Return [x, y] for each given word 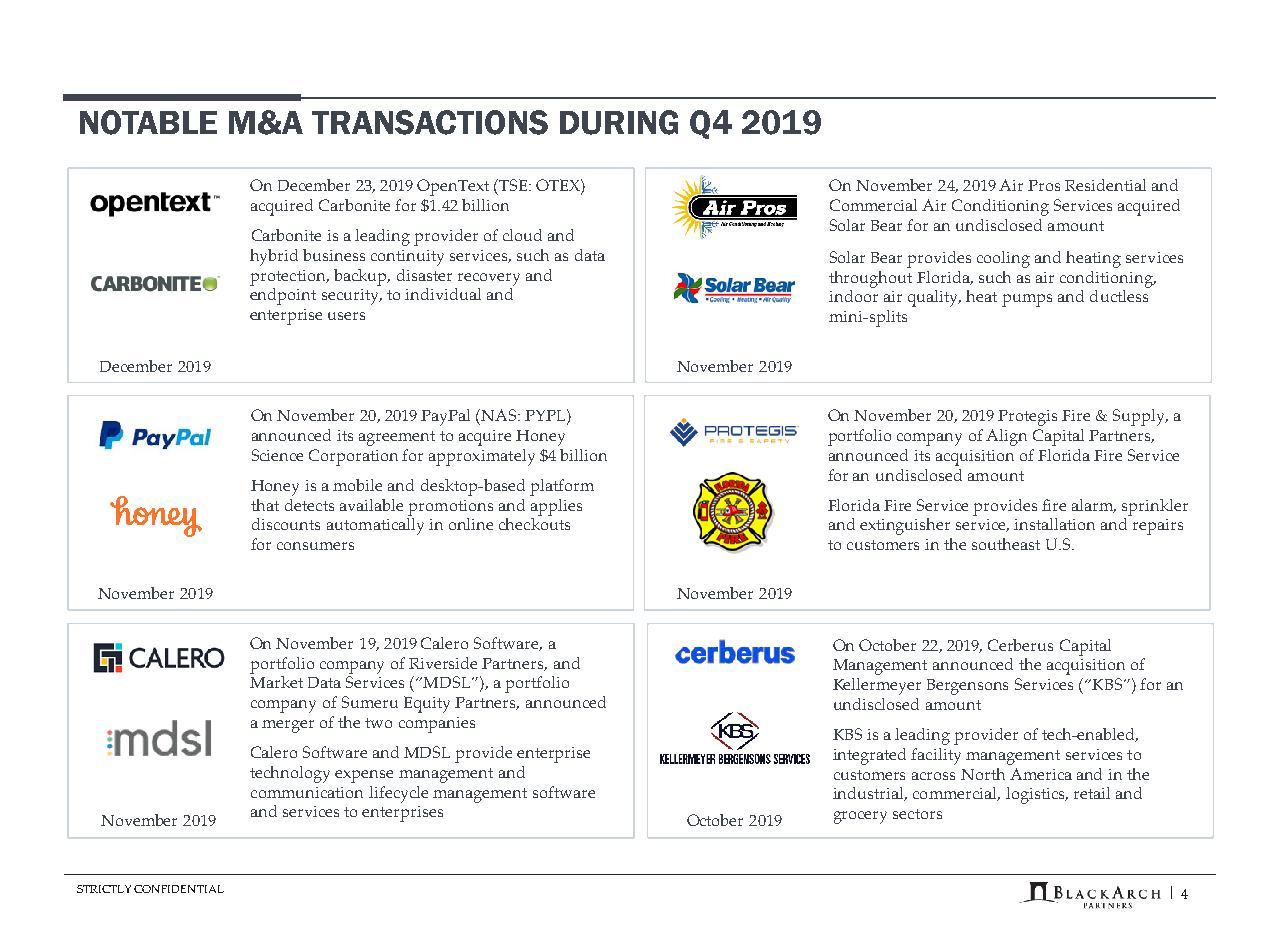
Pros [1044, 185]
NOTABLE [148, 122]
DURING [619, 122]
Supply [1140, 417]
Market [276, 682]
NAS [500, 415]
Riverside [443, 663]
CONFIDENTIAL [179, 889]
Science [277, 455]
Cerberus [1020, 645]
